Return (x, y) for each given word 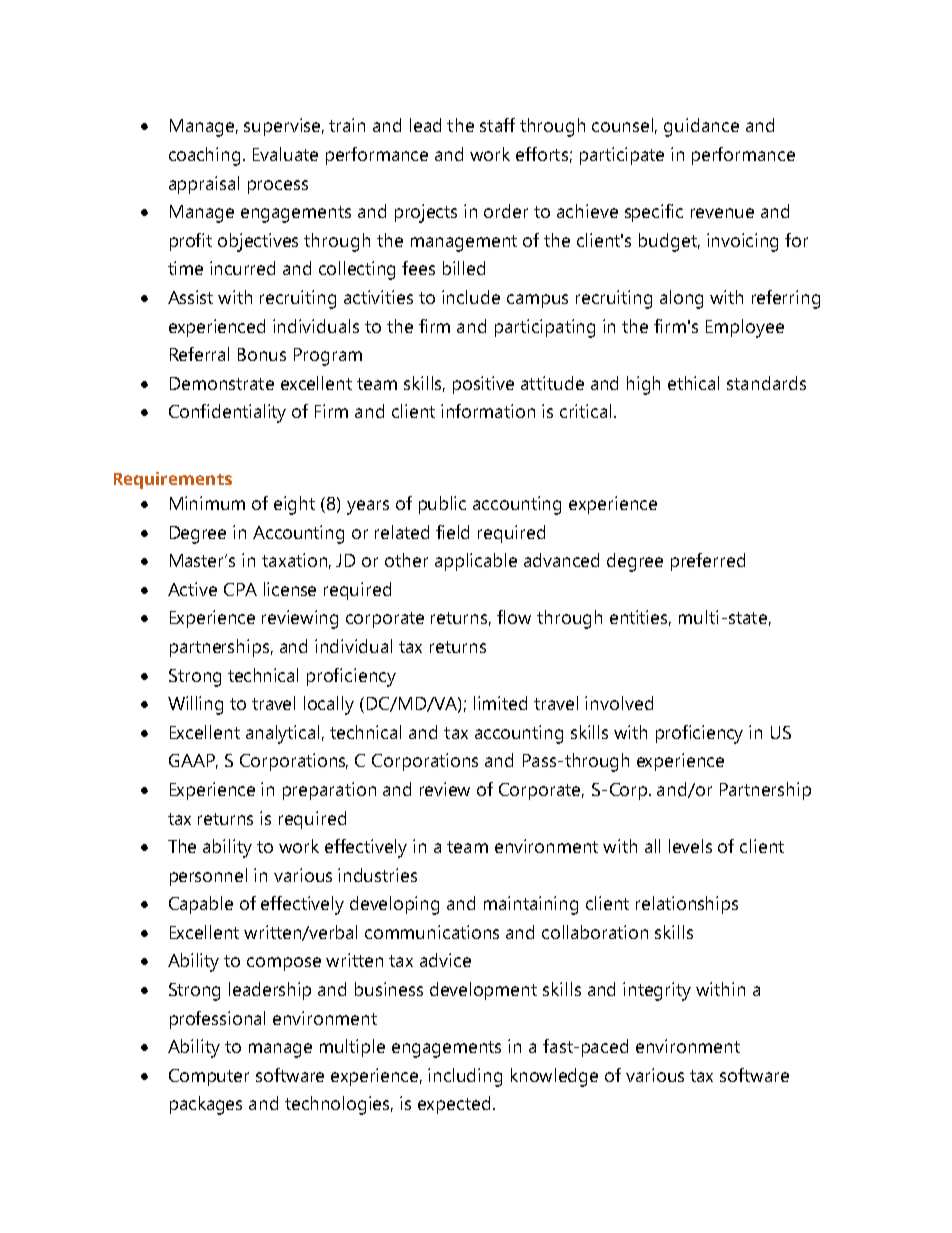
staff (497, 125)
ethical (693, 383)
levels (690, 846)
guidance (701, 127)
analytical (282, 734)
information (488, 411)
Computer (209, 1077)
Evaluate (285, 154)
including (465, 1077)
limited (500, 703)
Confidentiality (227, 413)
